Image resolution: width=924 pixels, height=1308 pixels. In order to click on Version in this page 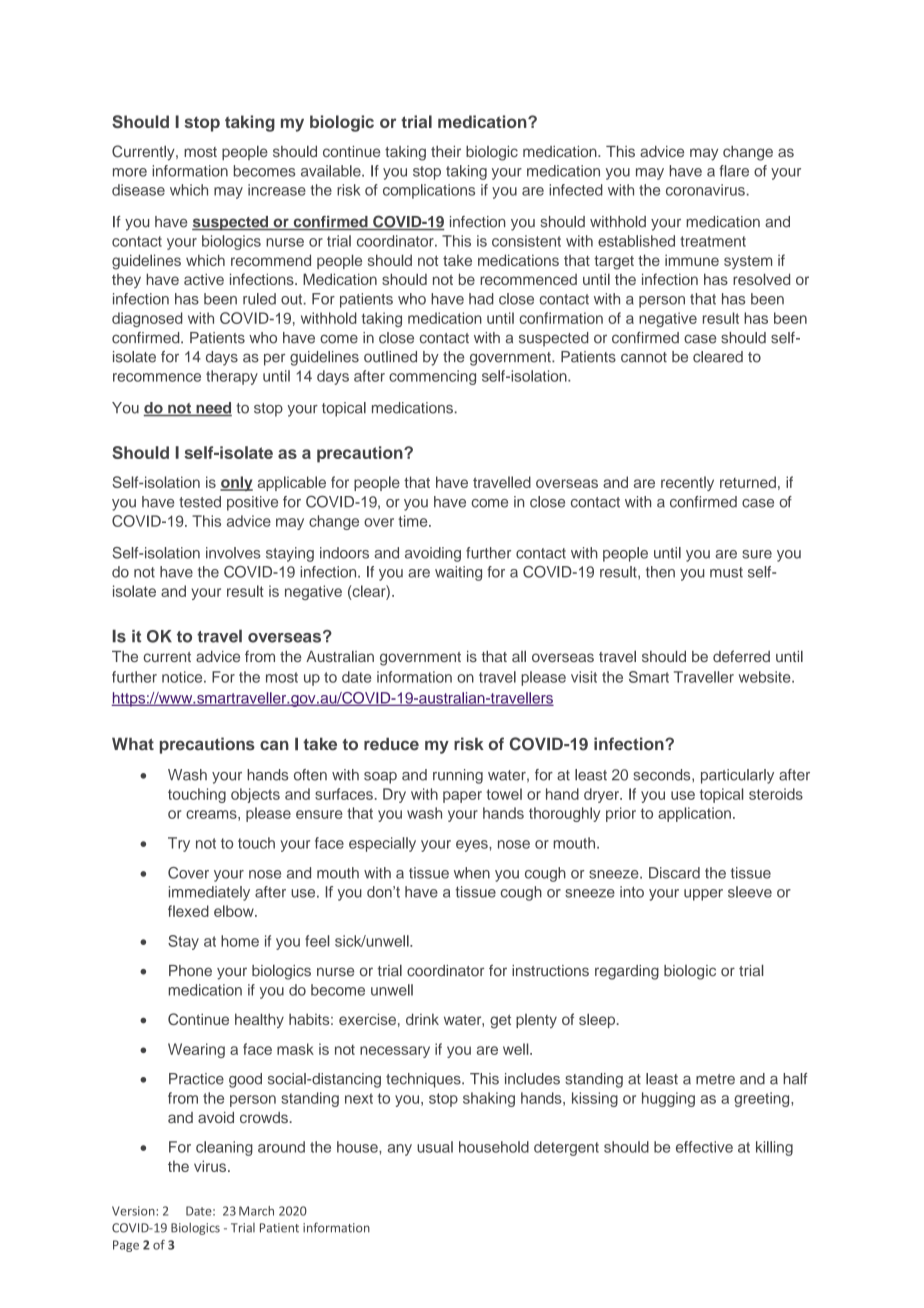, I will do `click(134, 1211)`.
